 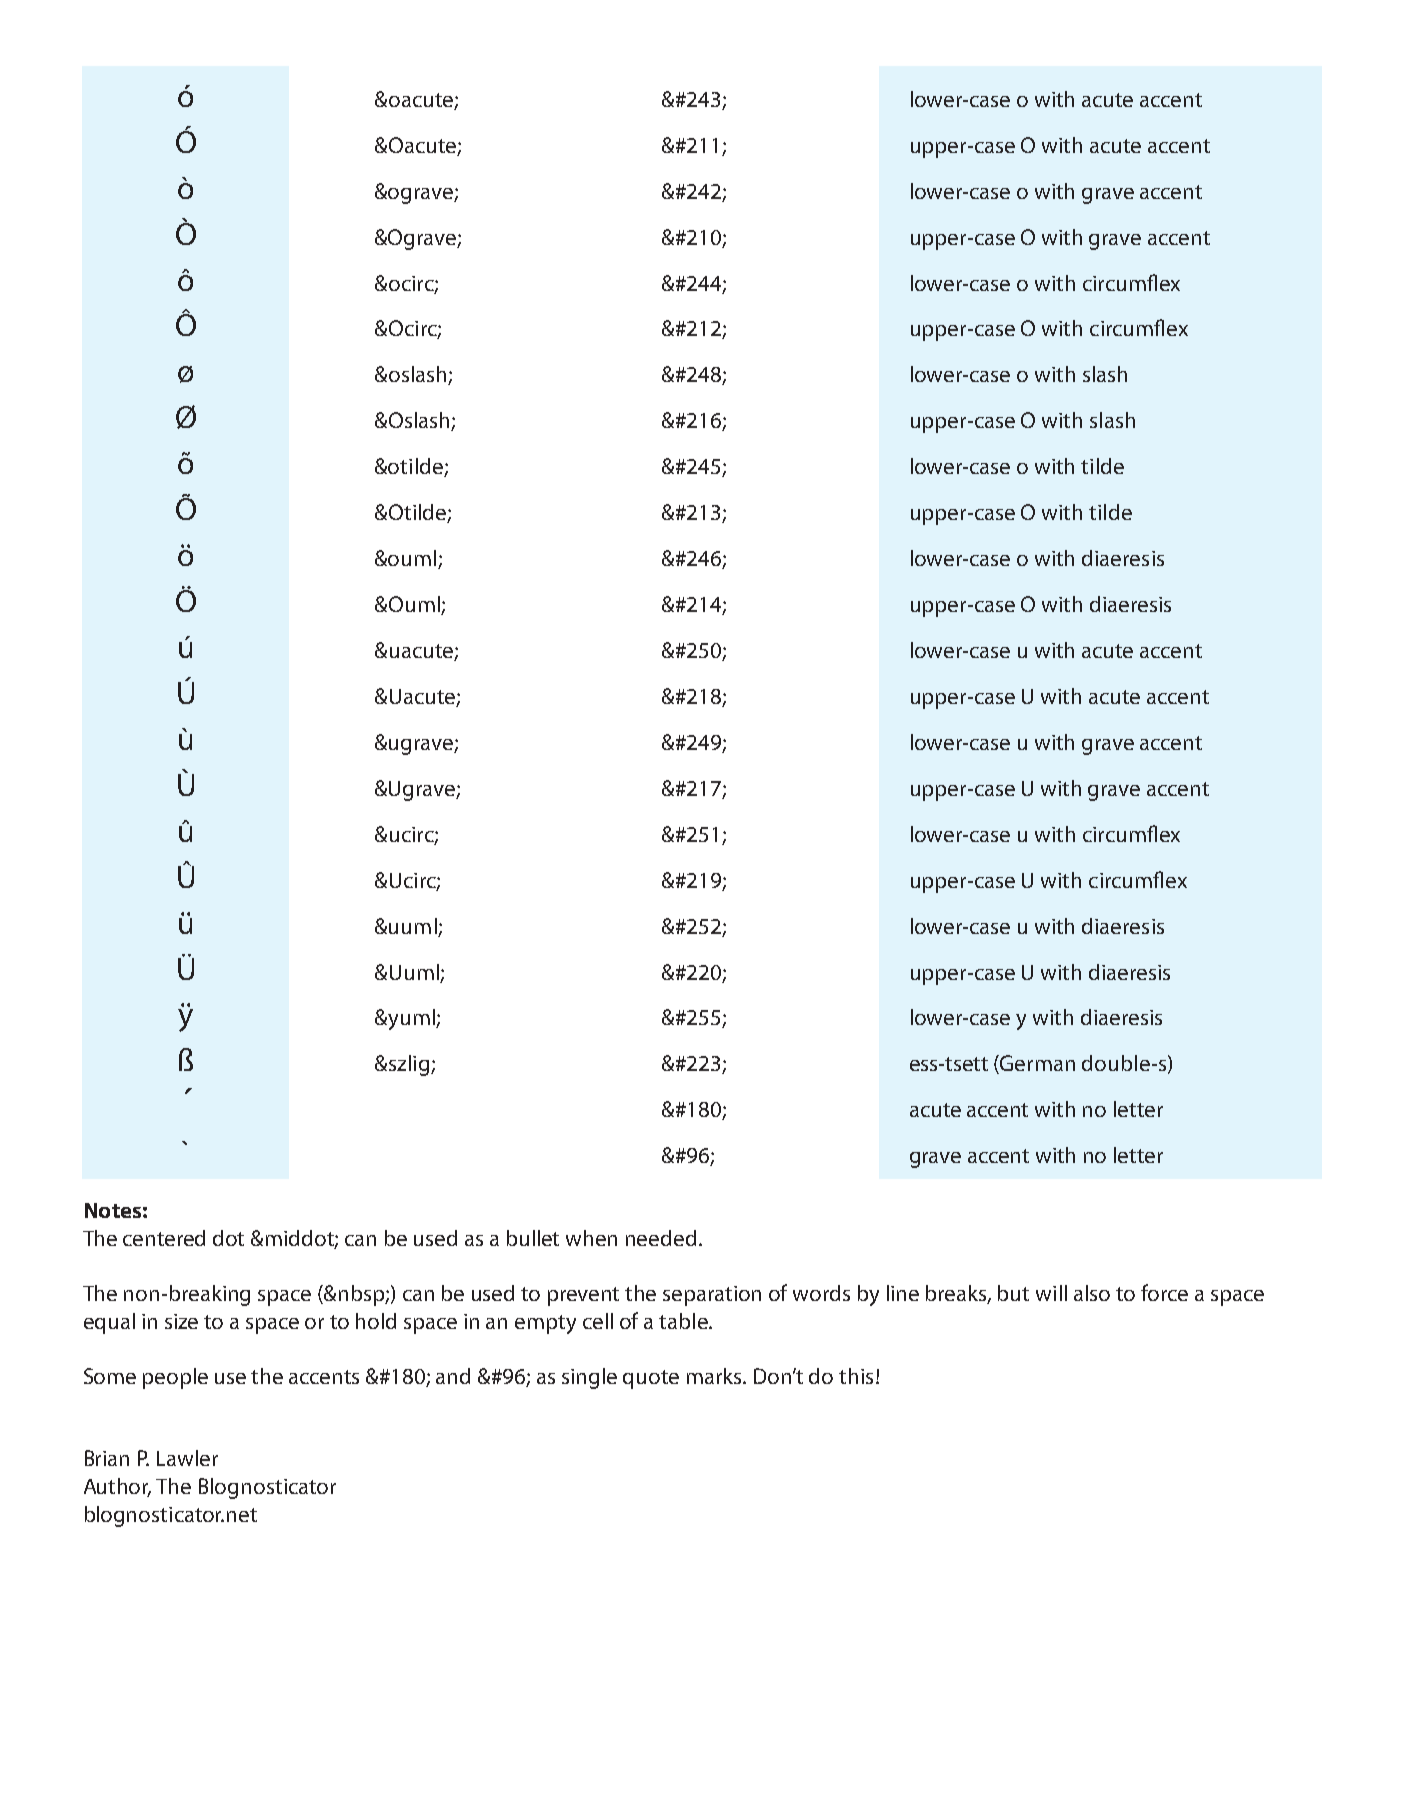 What do you see at coordinates (1013, 1293) in the screenshot?
I see `but` at bounding box center [1013, 1293].
